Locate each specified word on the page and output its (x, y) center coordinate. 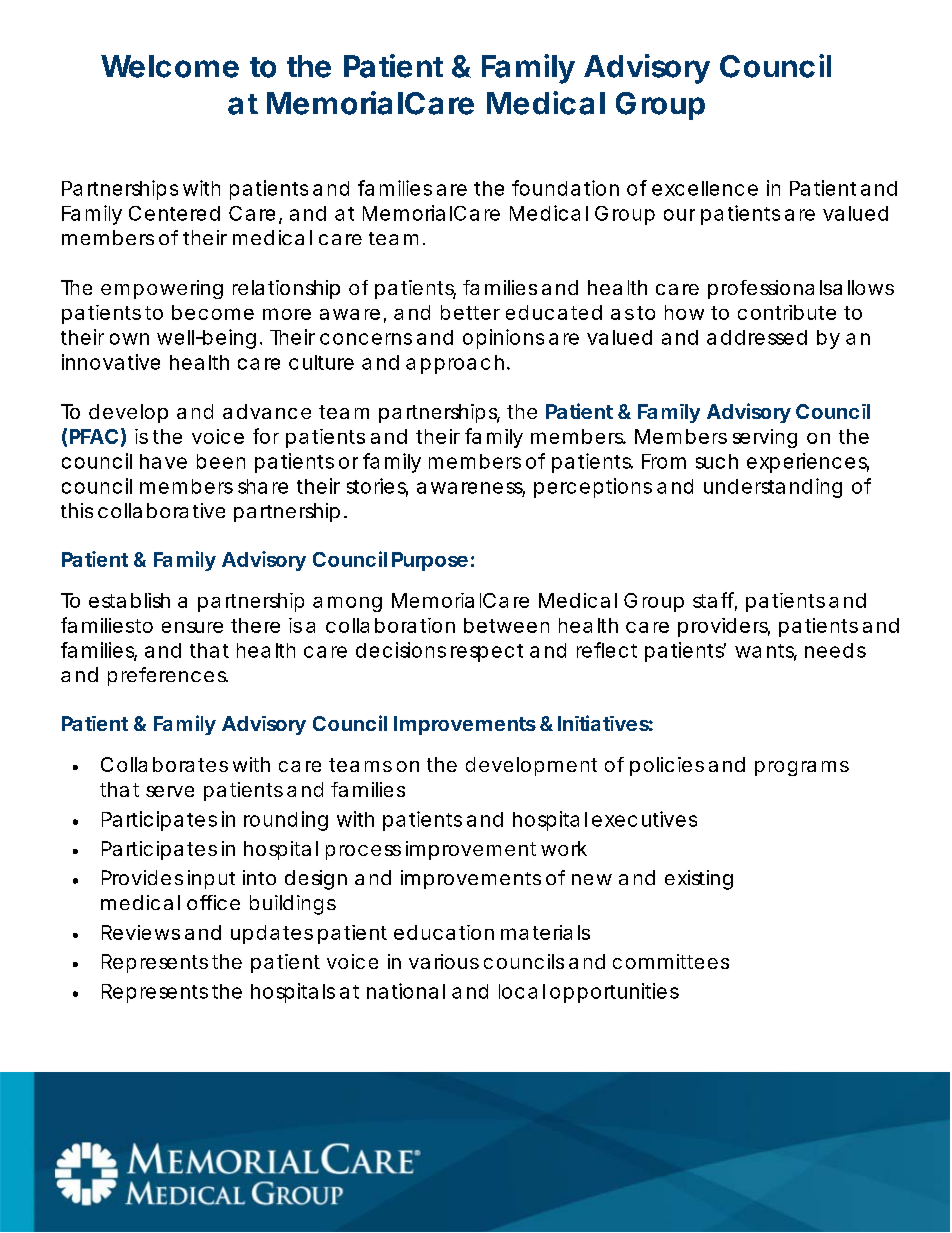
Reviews (141, 932)
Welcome (170, 66)
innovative (111, 362)
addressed (757, 337)
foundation (565, 188)
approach (455, 364)
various (444, 961)
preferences (168, 676)
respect (487, 653)
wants (766, 652)
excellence (705, 188)
